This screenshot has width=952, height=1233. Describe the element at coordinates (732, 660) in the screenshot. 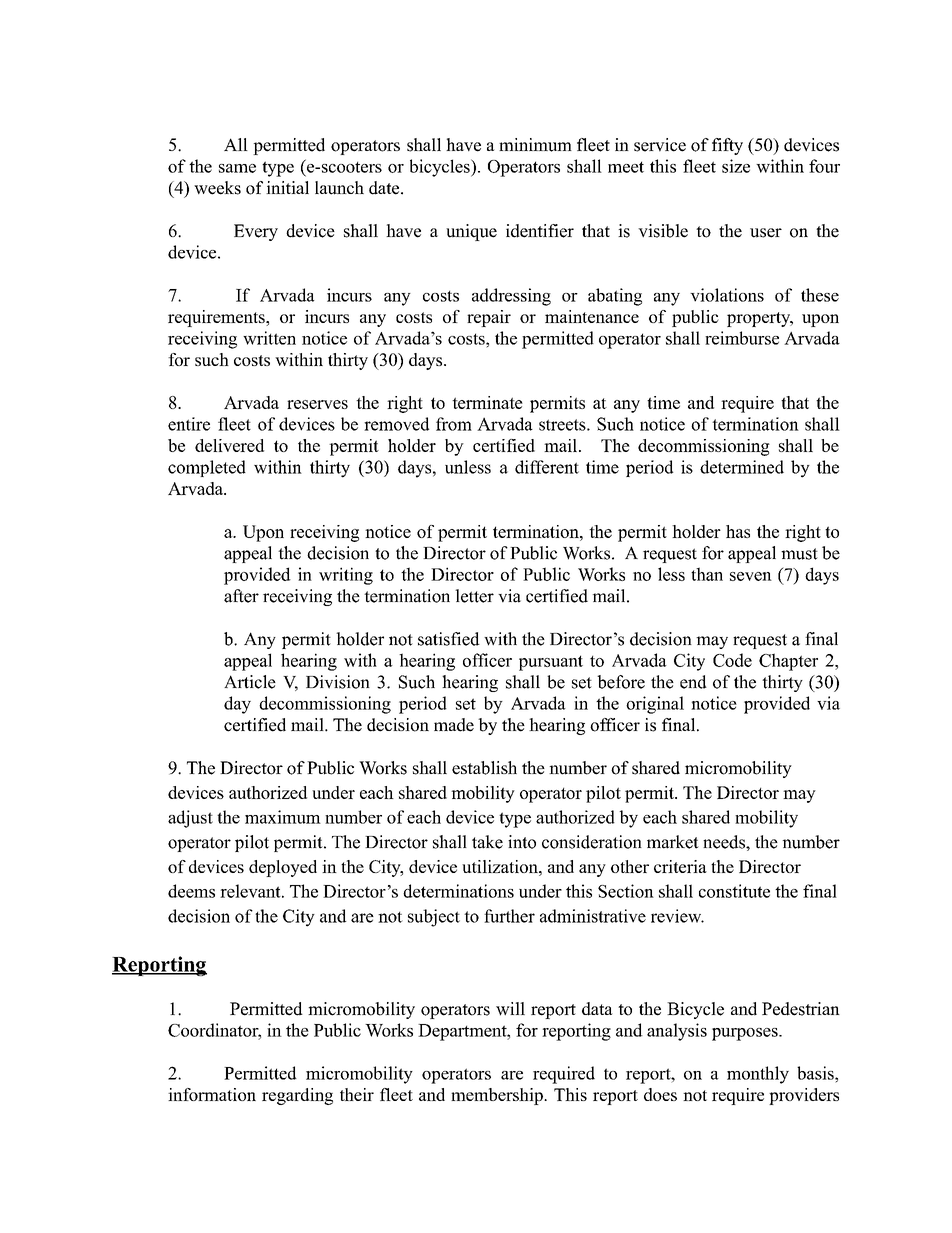

I see `Code` at that location.
